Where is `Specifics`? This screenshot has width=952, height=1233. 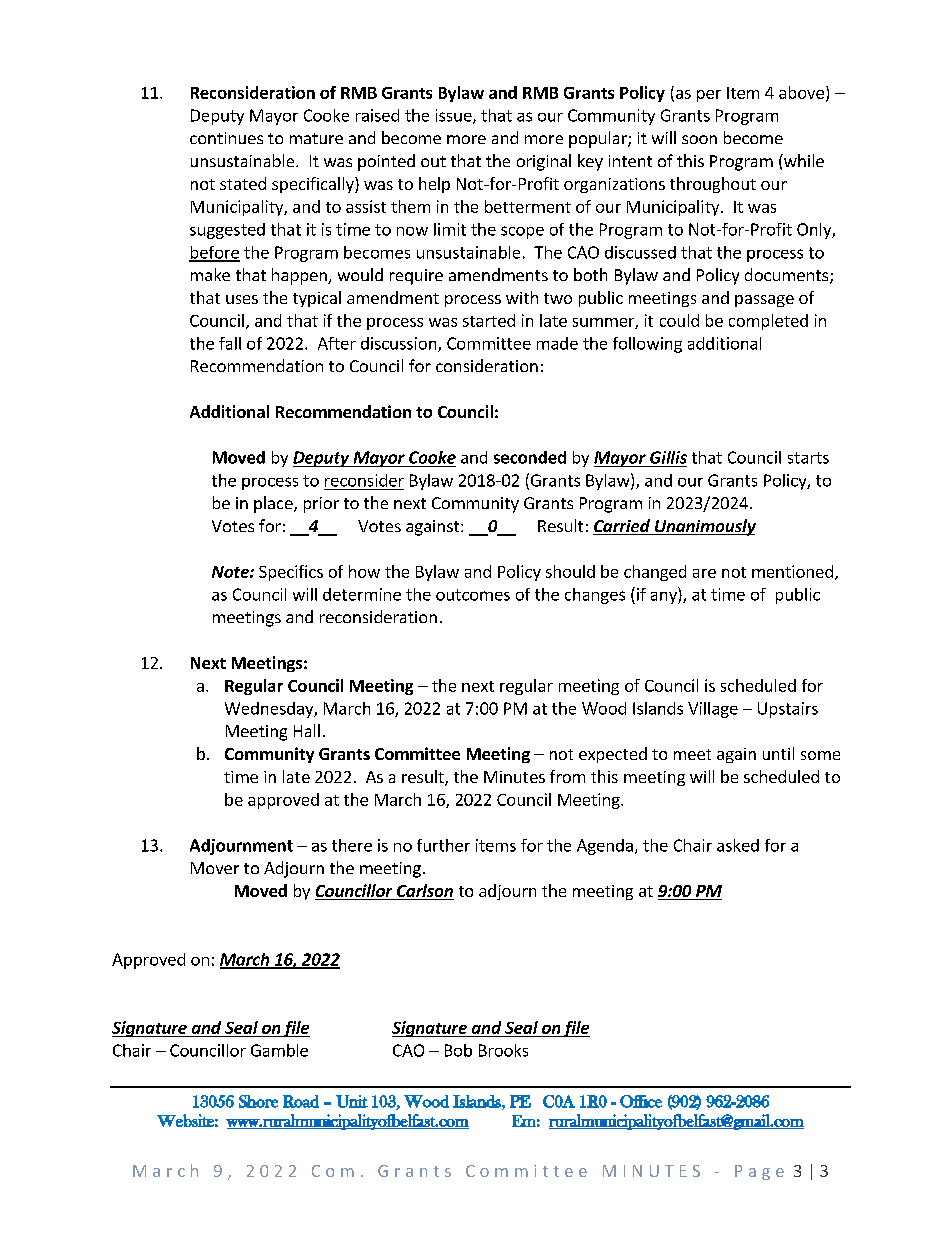
Specifics is located at coordinates (291, 573).
